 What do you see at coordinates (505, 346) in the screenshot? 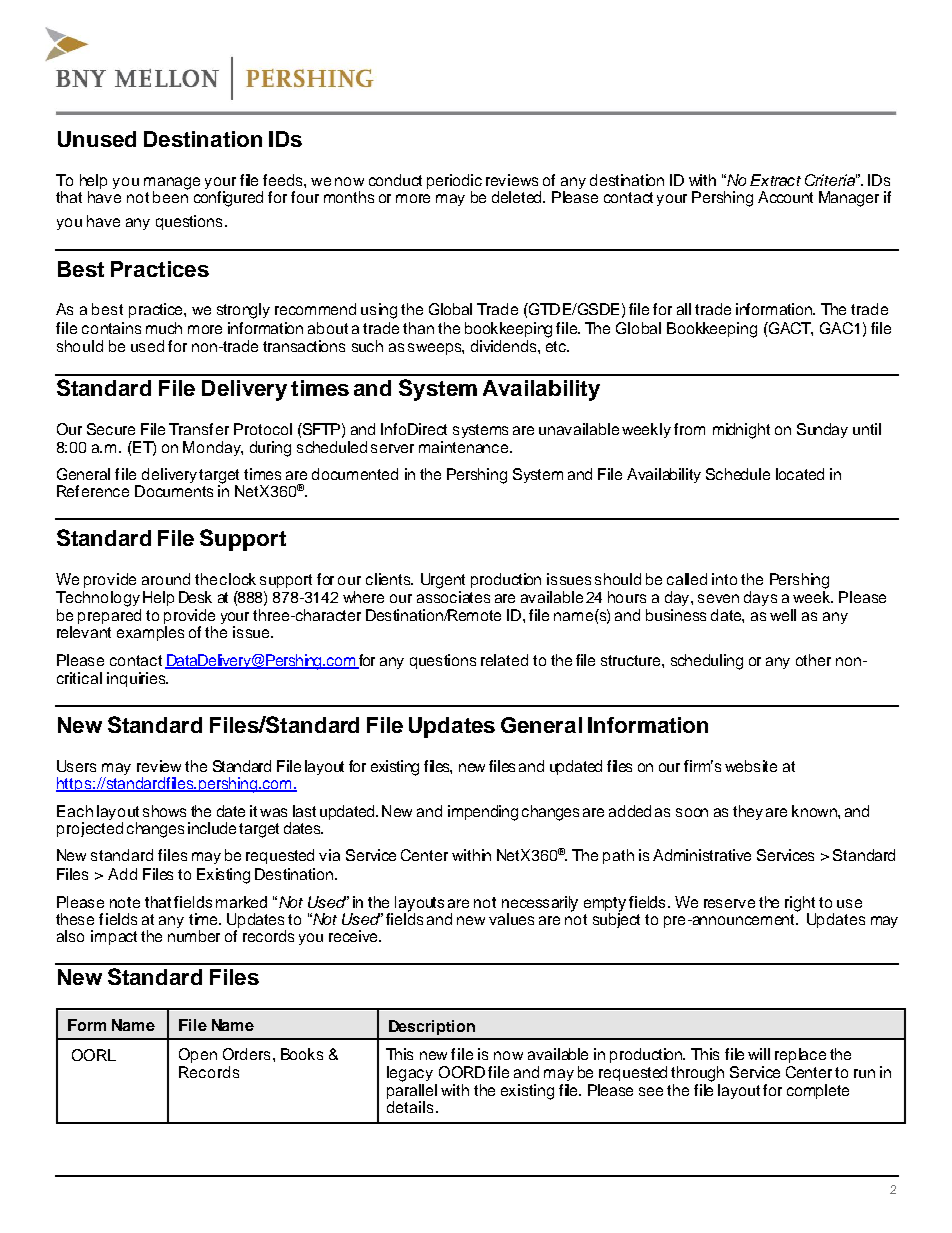
I see `dividends` at bounding box center [505, 346].
